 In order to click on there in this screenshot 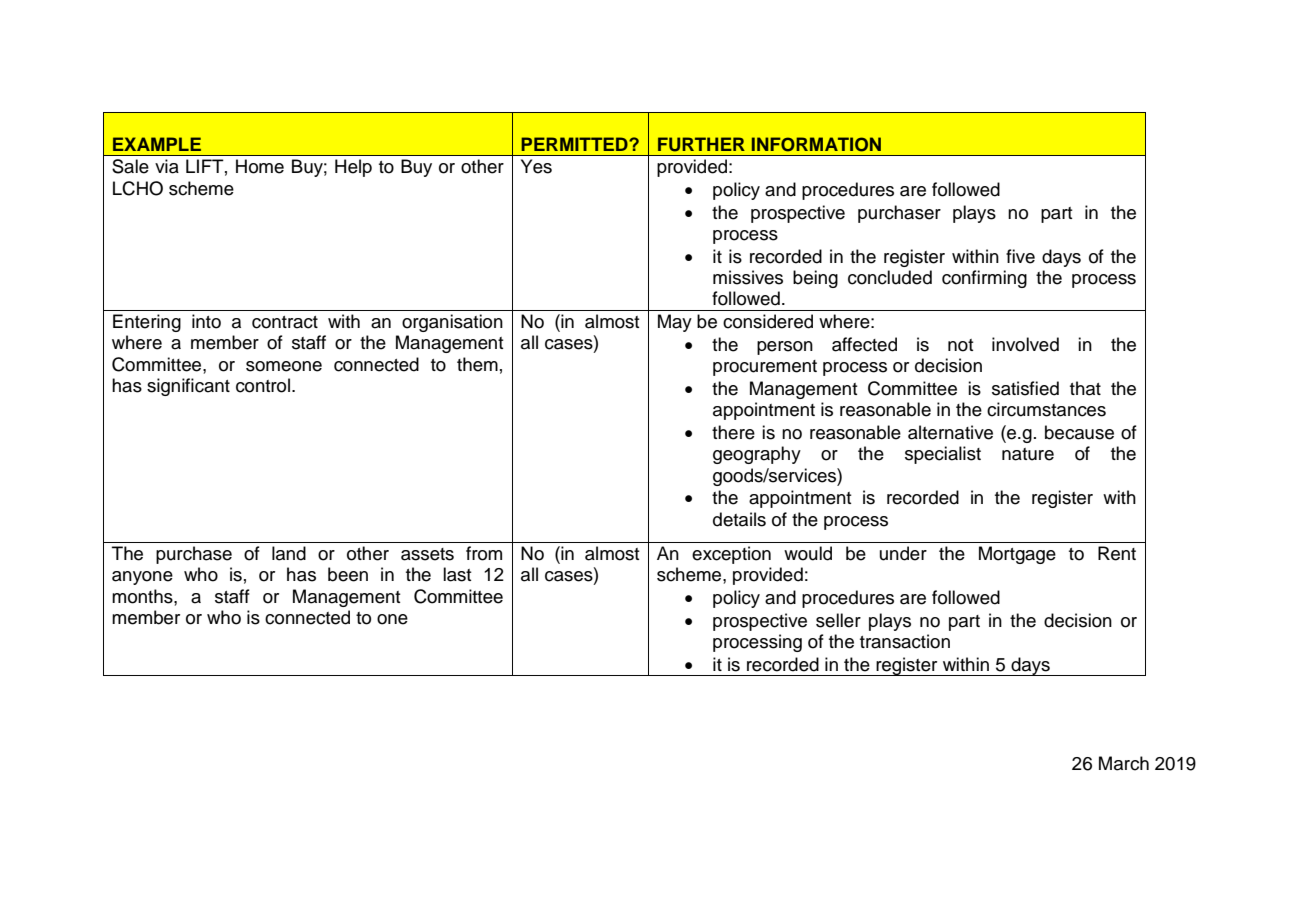, I will do `click(733, 432)`.
